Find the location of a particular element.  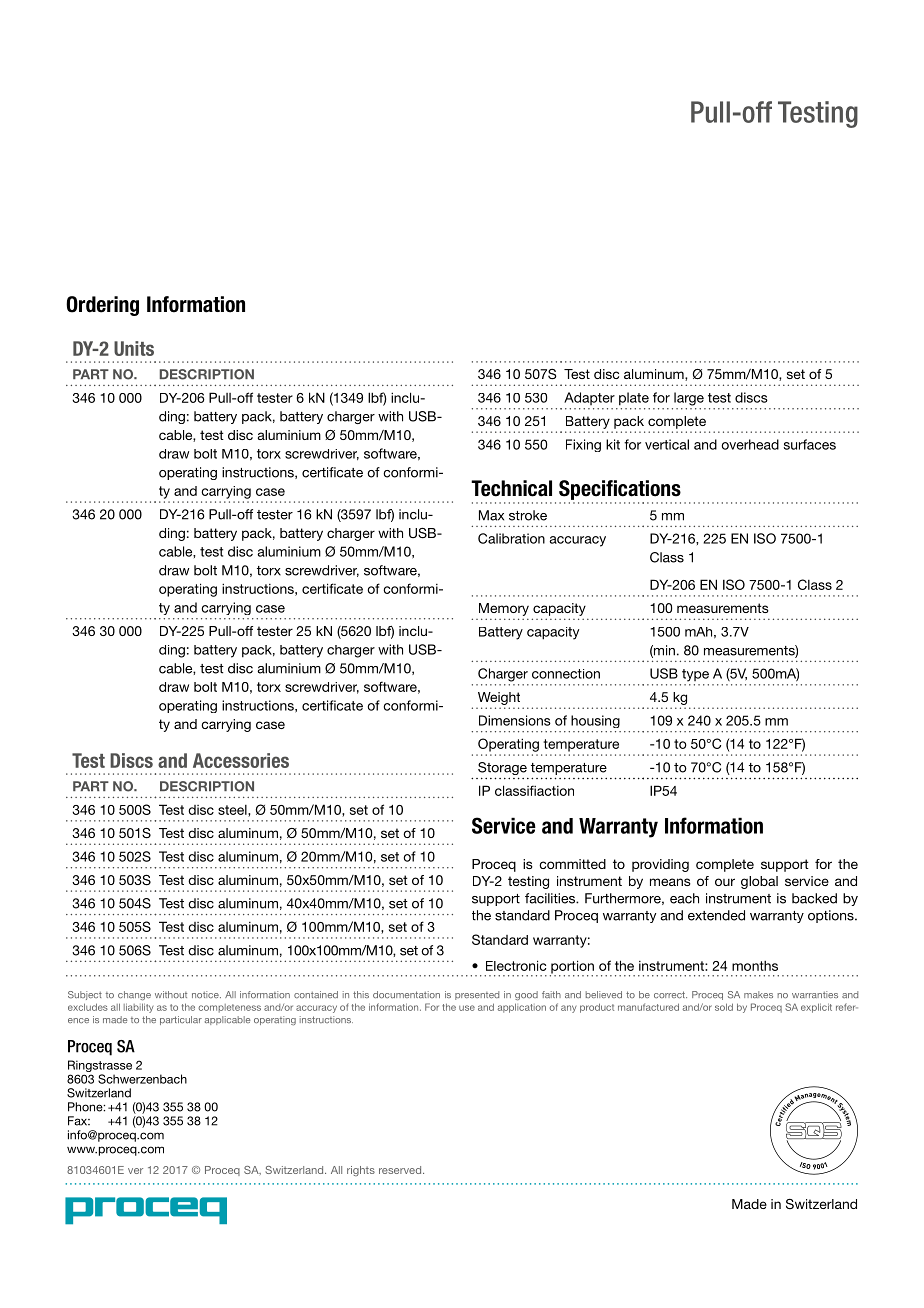

Dimensions is located at coordinates (515, 720).
